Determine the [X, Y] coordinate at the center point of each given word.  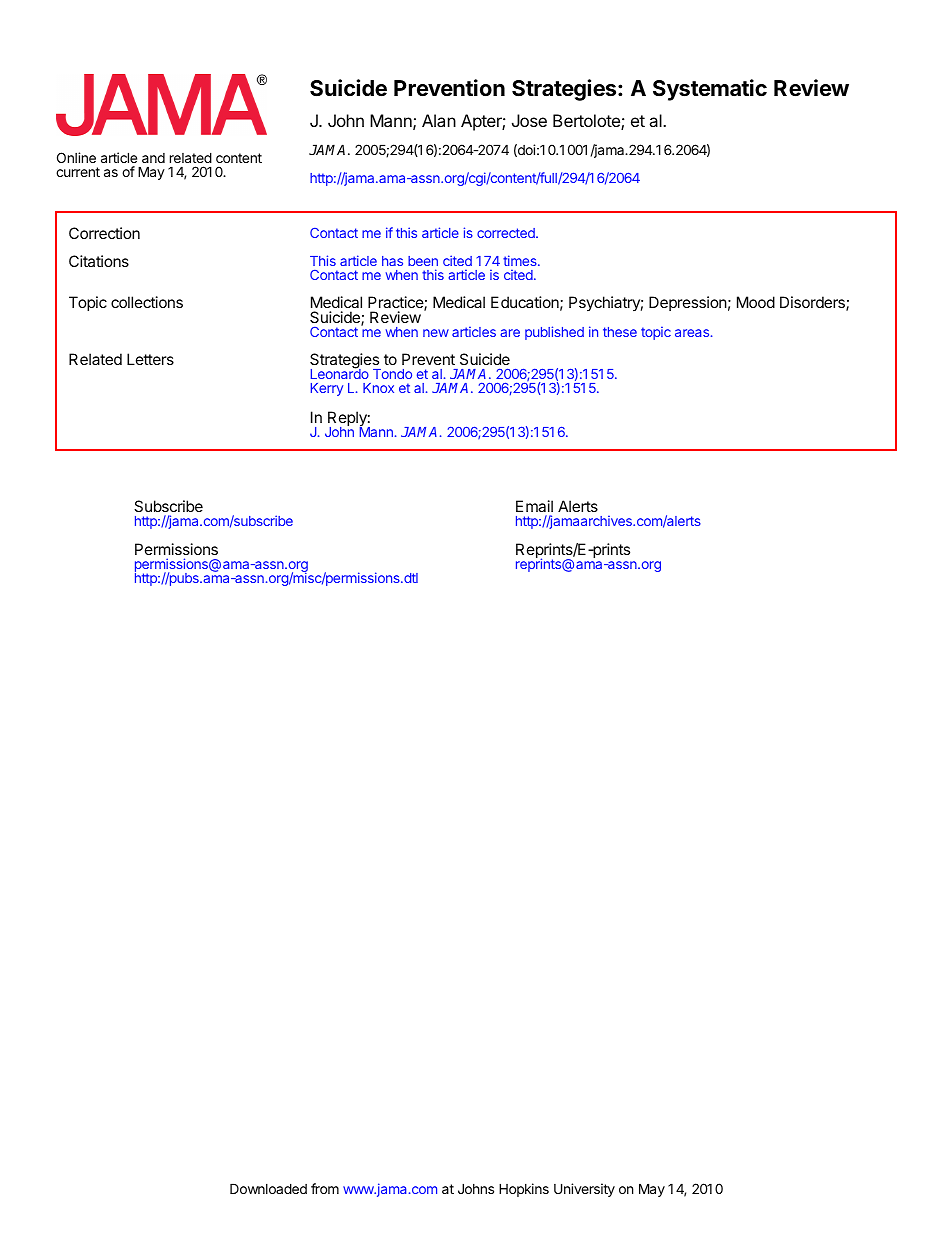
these [620, 332]
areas [692, 333]
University [584, 1190]
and [153, 158]
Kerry [327, 389]
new [436, 333]
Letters [150, 359]
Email [534, 506]
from [325, 1188]
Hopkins [524, 1190]
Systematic [710, 90]
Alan [439, 120]
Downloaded [268, 1188]
